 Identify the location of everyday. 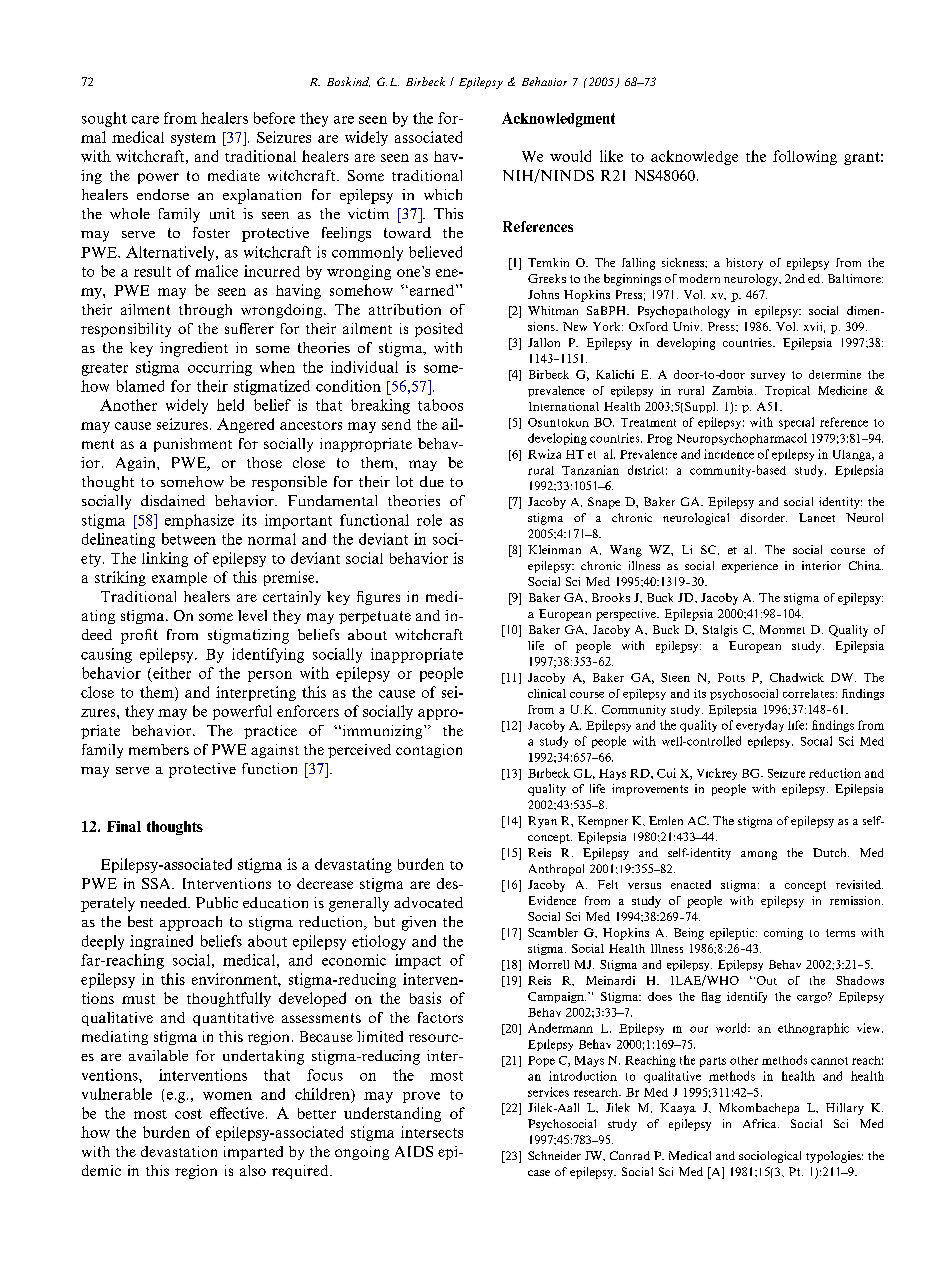
(760, 726).
